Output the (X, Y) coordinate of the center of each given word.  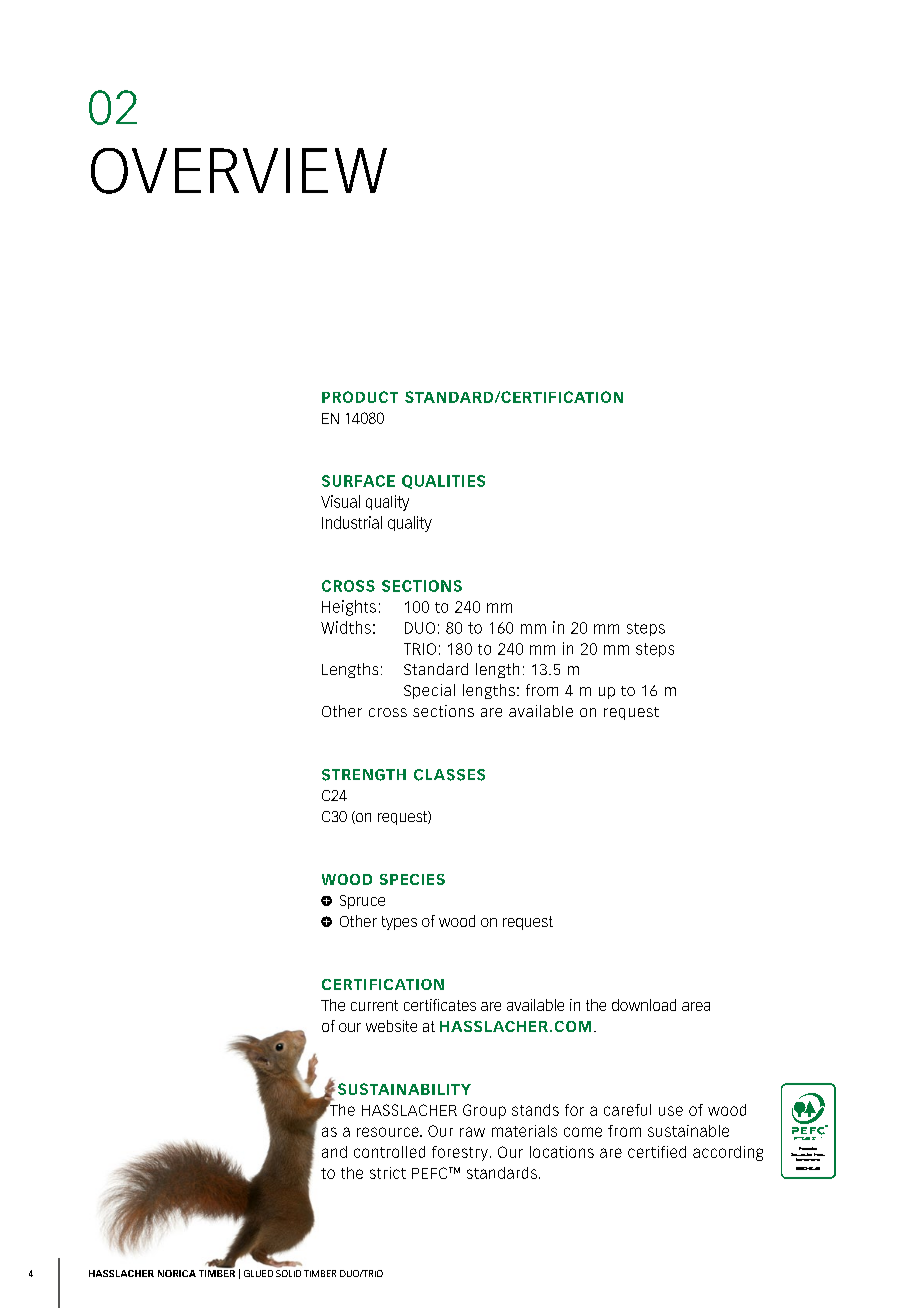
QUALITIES (443, 482)
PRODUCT (360, 397)
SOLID (288, 1273)
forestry (460, 1153)
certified (657, 1152)
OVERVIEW (239, 171)
